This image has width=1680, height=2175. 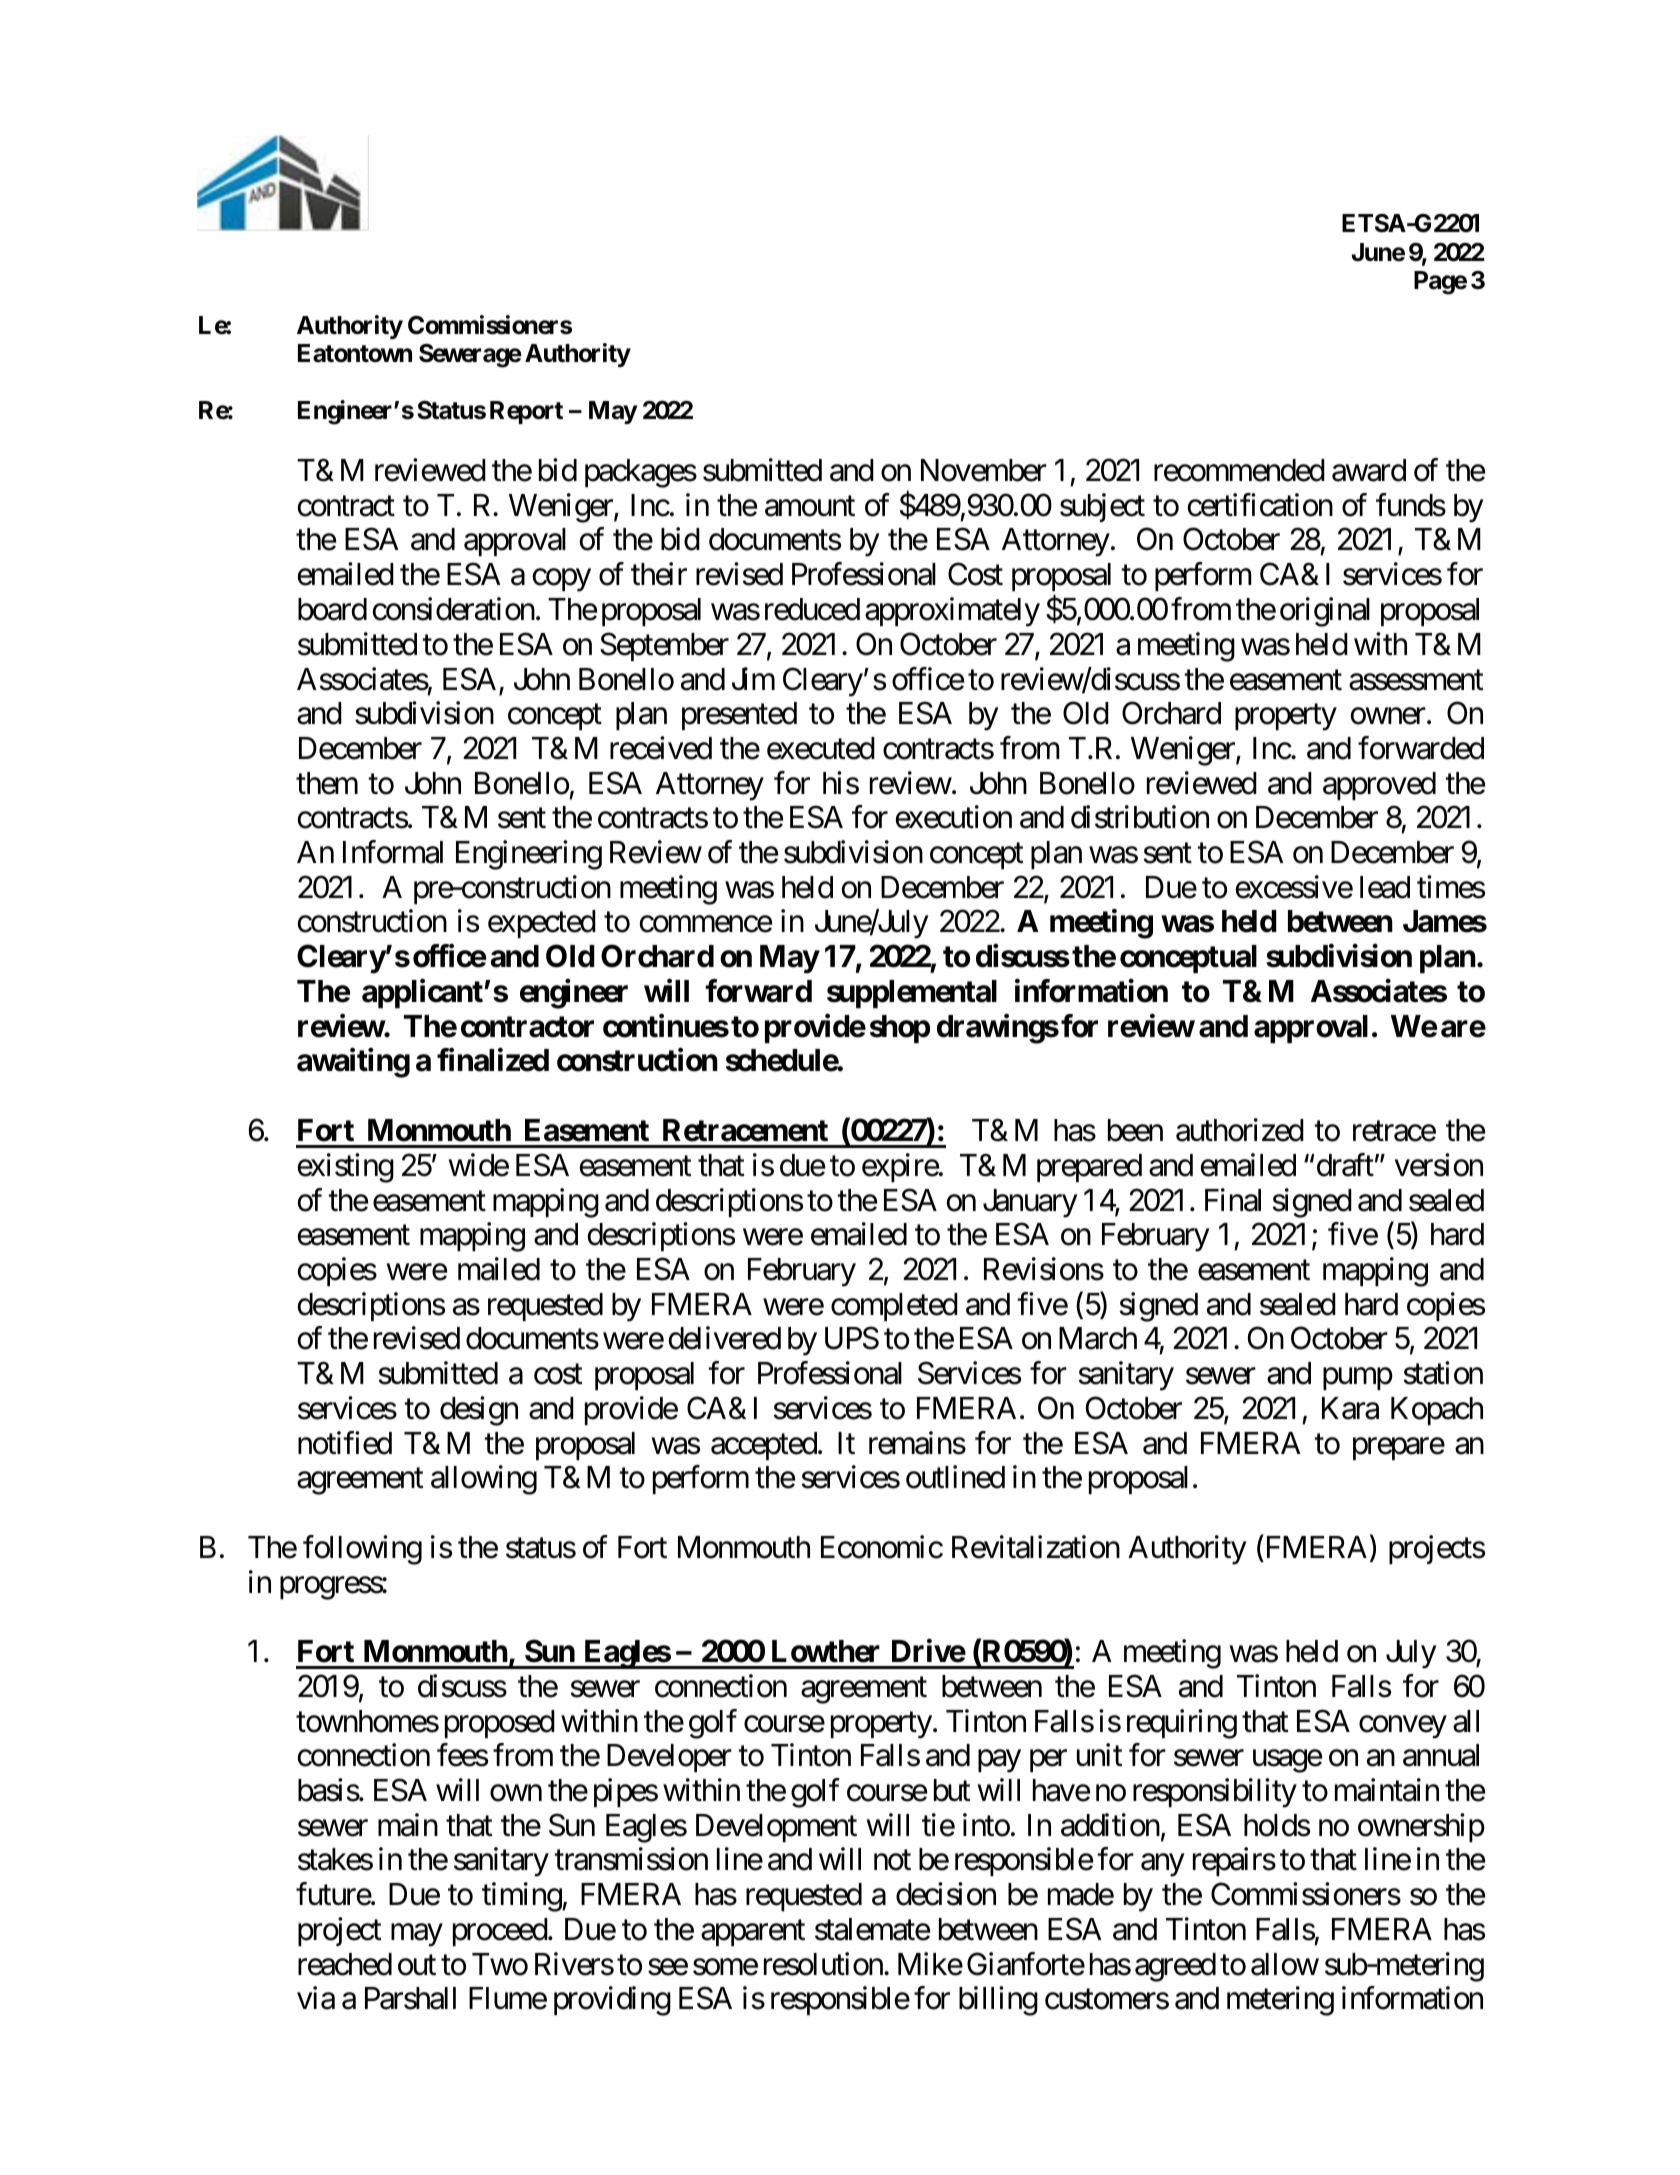 What do you see at coordinates (1369, 470) in the image?
I see `award` at bounding box center [1369, 470].
